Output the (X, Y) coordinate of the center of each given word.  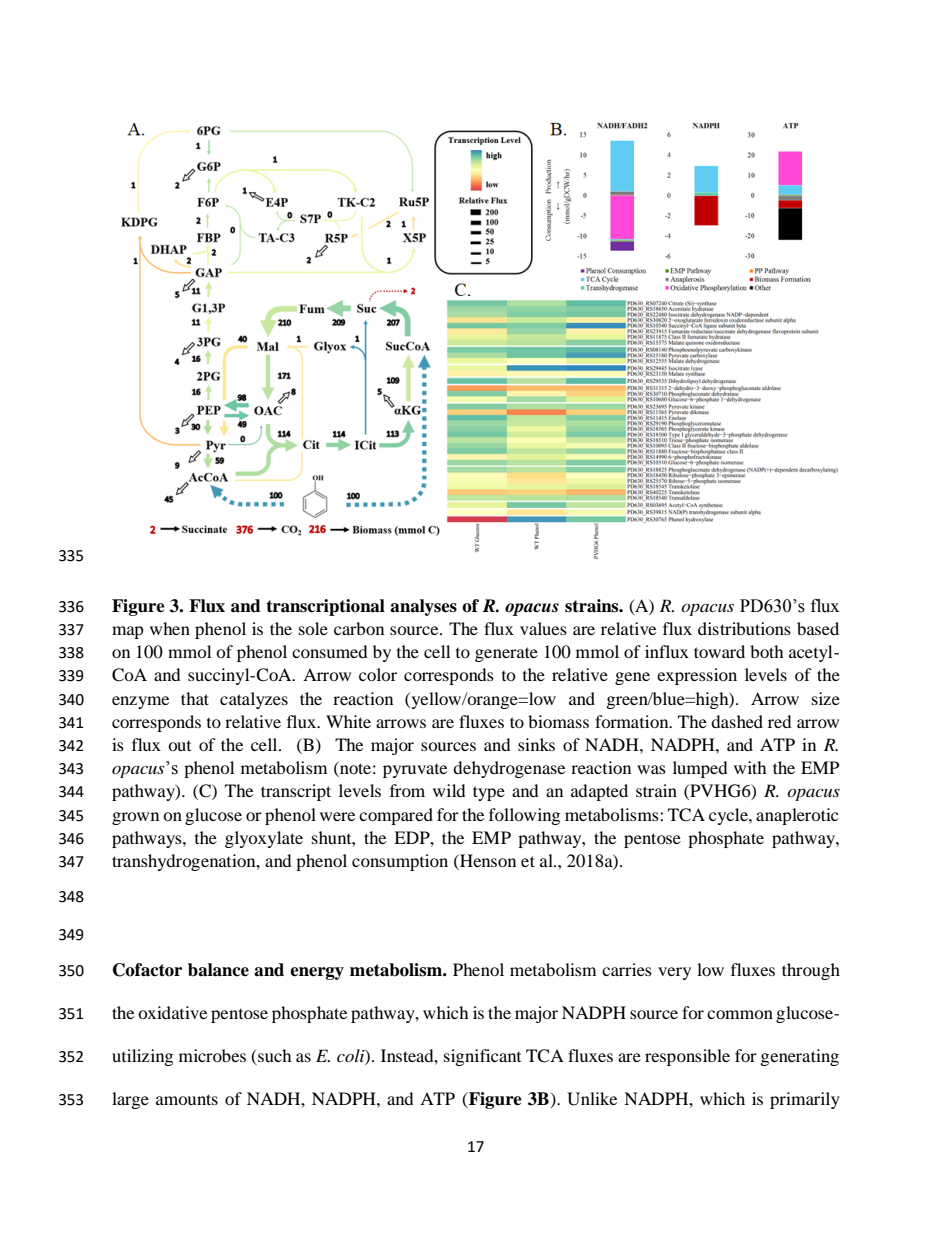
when (170, 628)
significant (482, 1057)
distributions (744, 628)
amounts (187, 1099)
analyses (423, 607)
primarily (805, 1100)
